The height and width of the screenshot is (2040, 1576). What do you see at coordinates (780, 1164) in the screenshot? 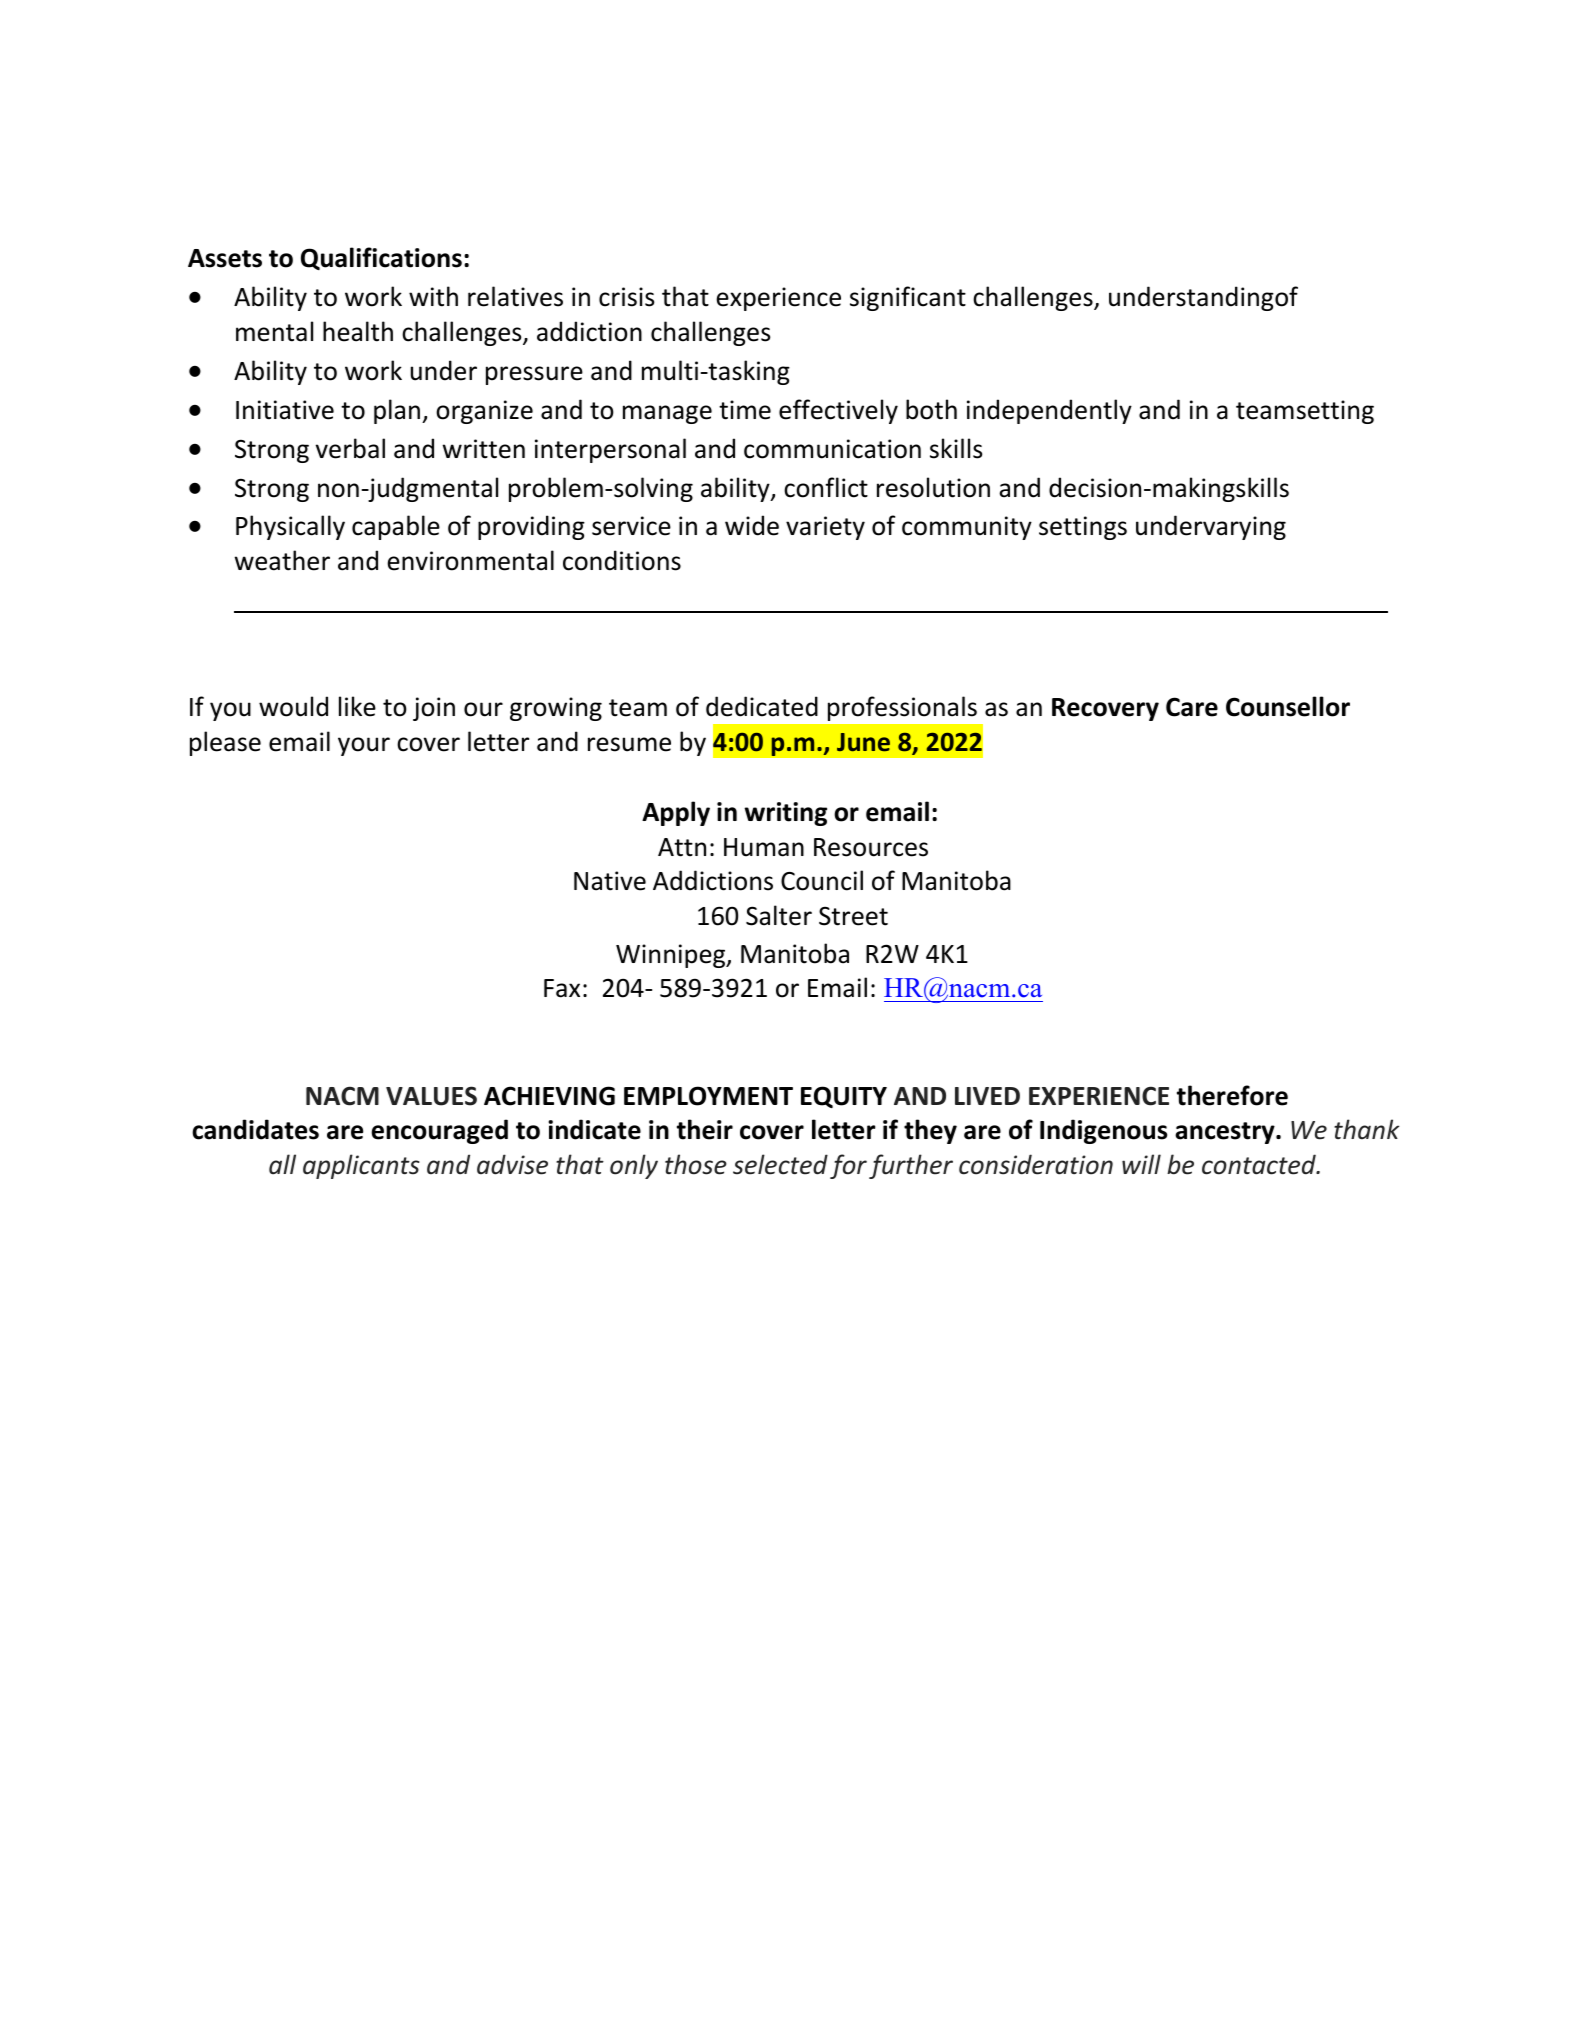
I see `selected` at bounding box center [780, 1164].
